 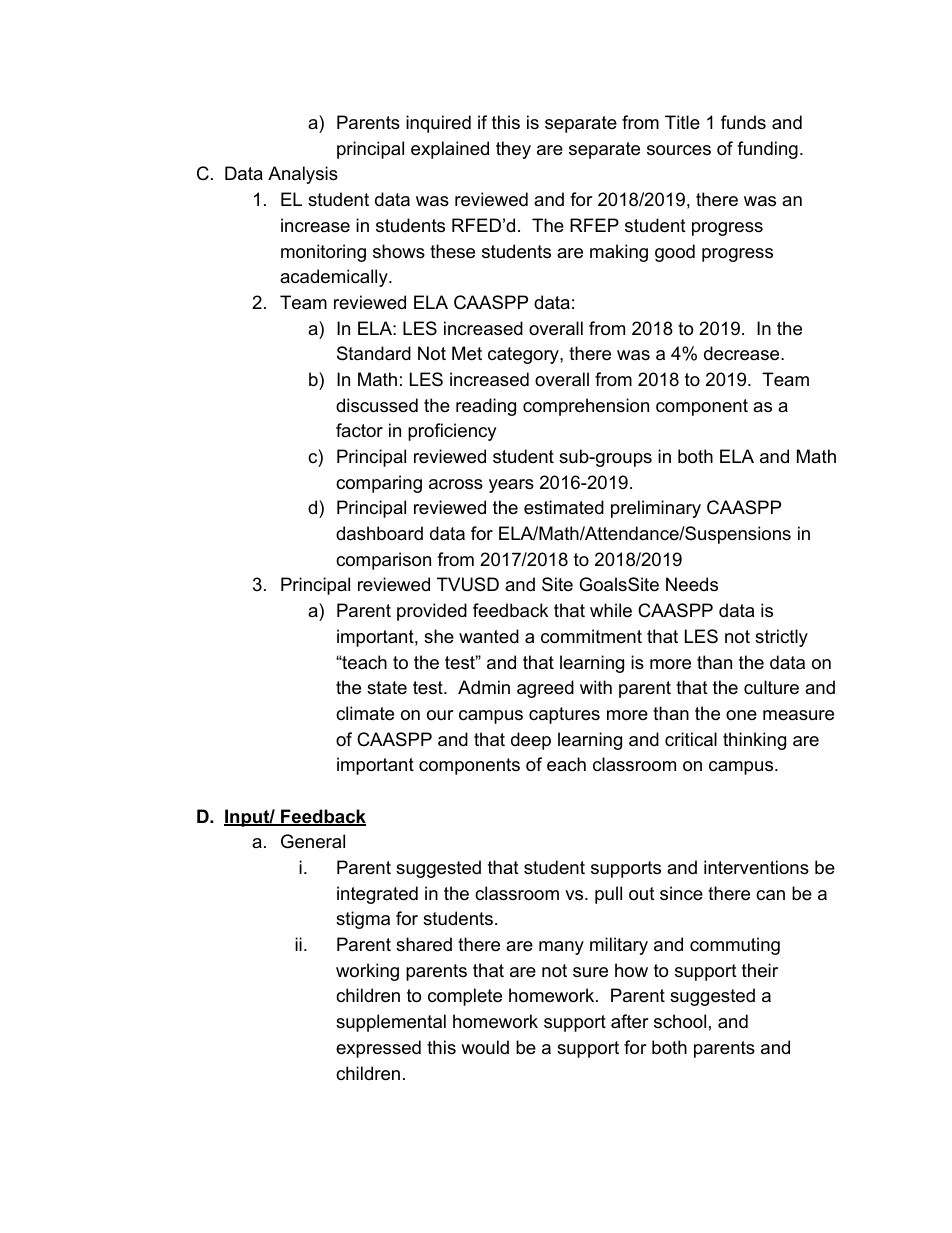 I want to click on state, so click(x=387, y=688).
